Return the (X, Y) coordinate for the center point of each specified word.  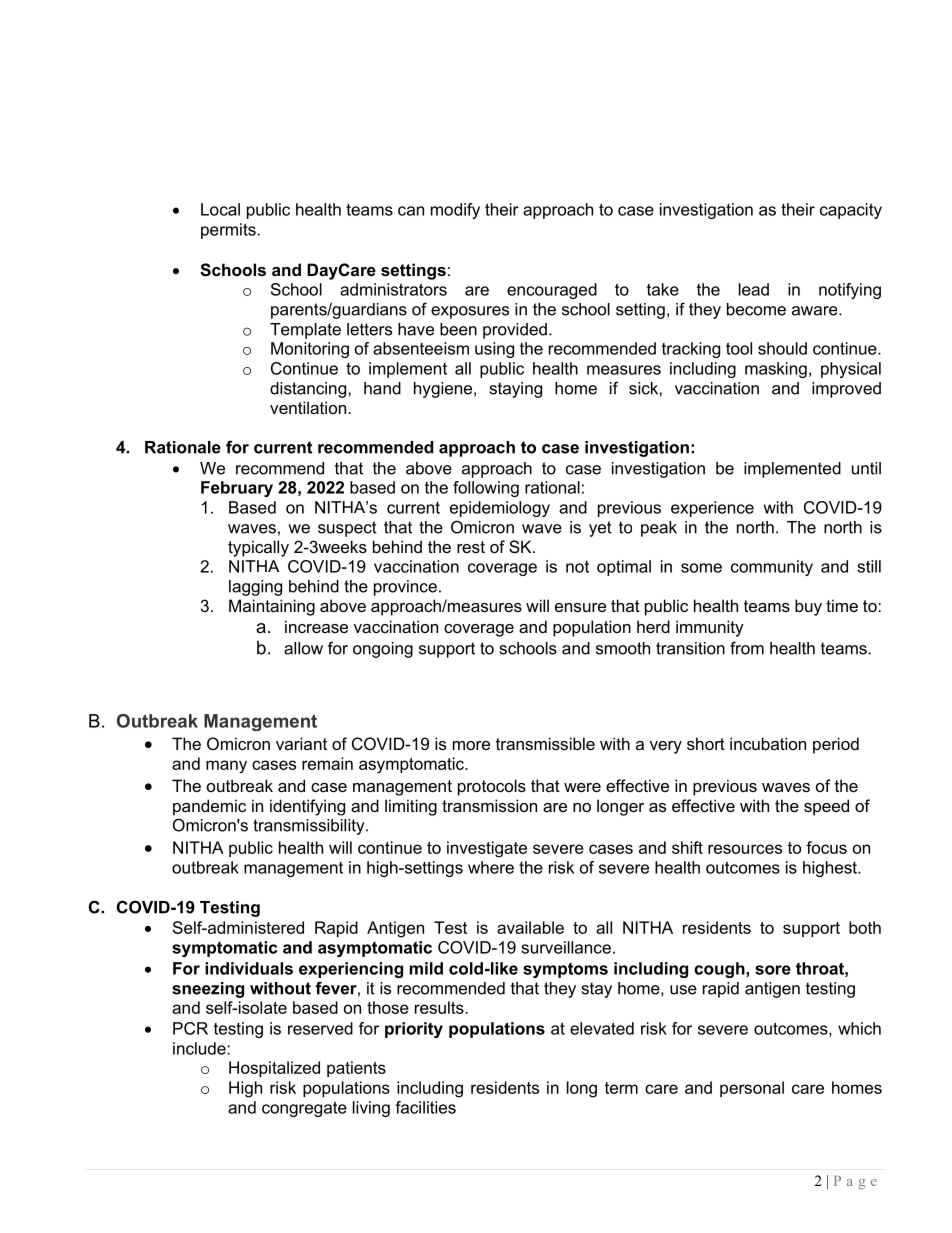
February (237, 489)
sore (773, 970)
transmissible (545, 743)
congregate (304, 1109)
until (866, 468)
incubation (768, 743)
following (486, 489)
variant (301, 743)
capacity (851, 211)
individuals (249, 968)
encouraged (552, 291)
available (530, 927)
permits (228, 231)
